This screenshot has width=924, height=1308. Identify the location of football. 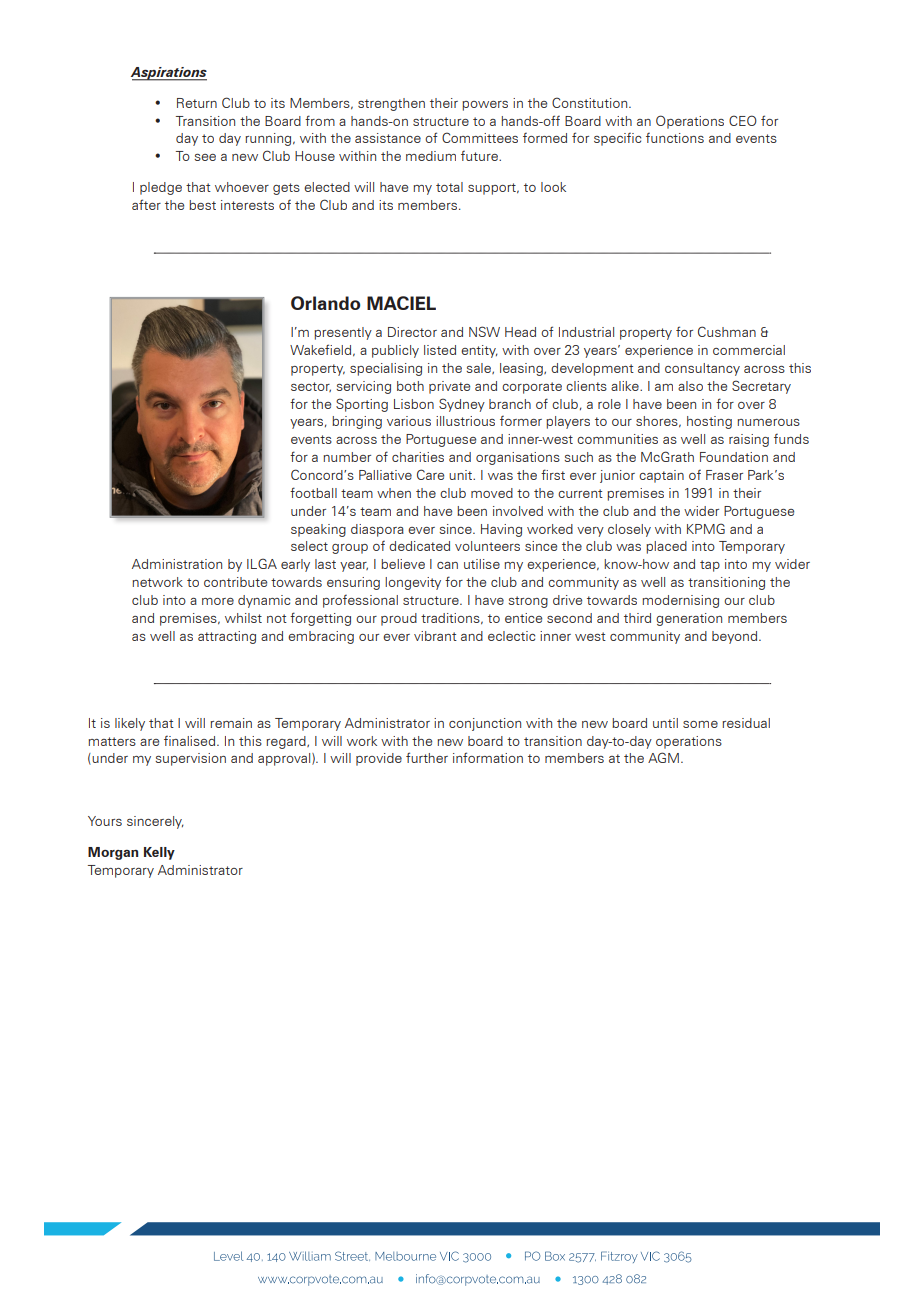
(313, 492).
